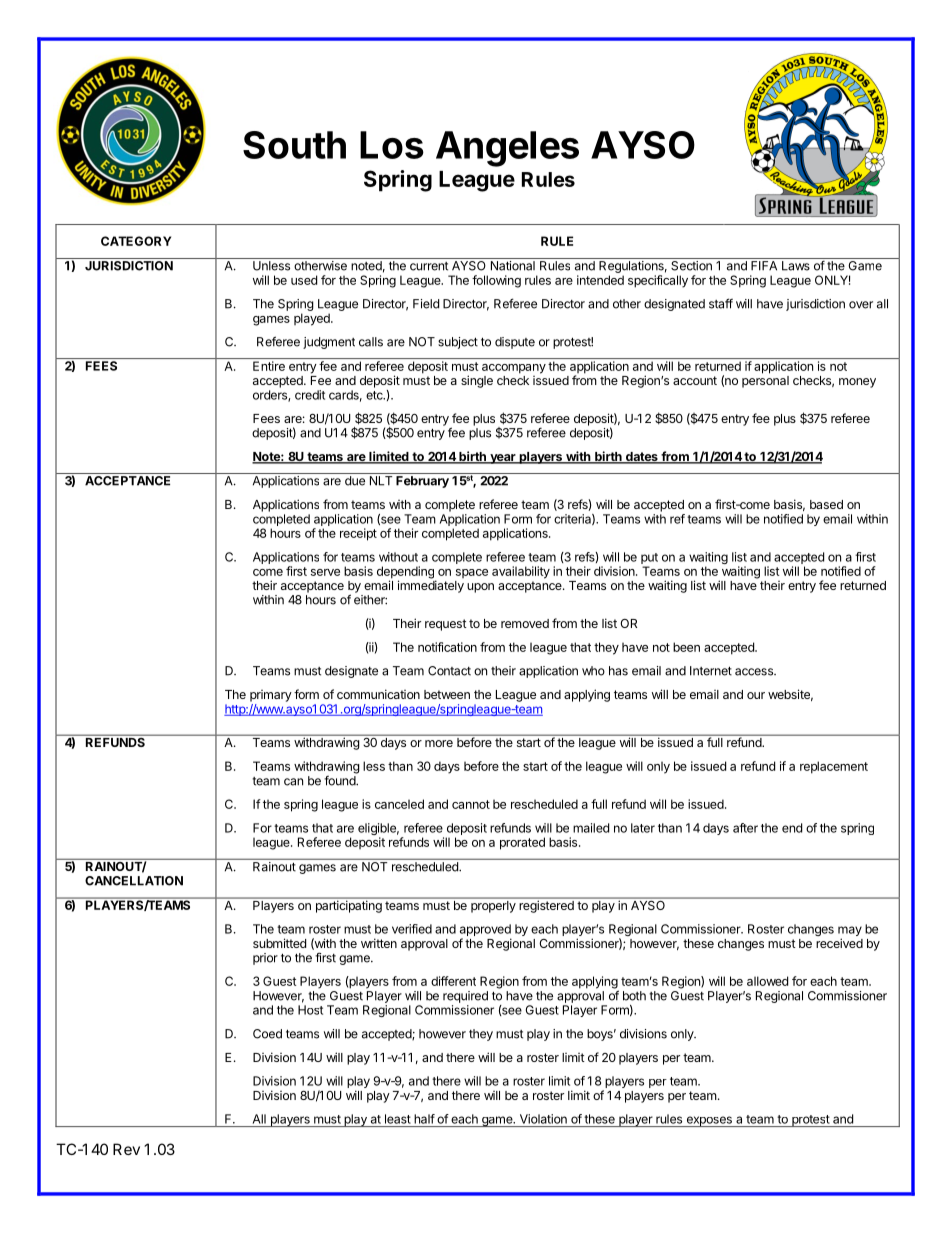  I want to click on properly, so click(493, 907).
